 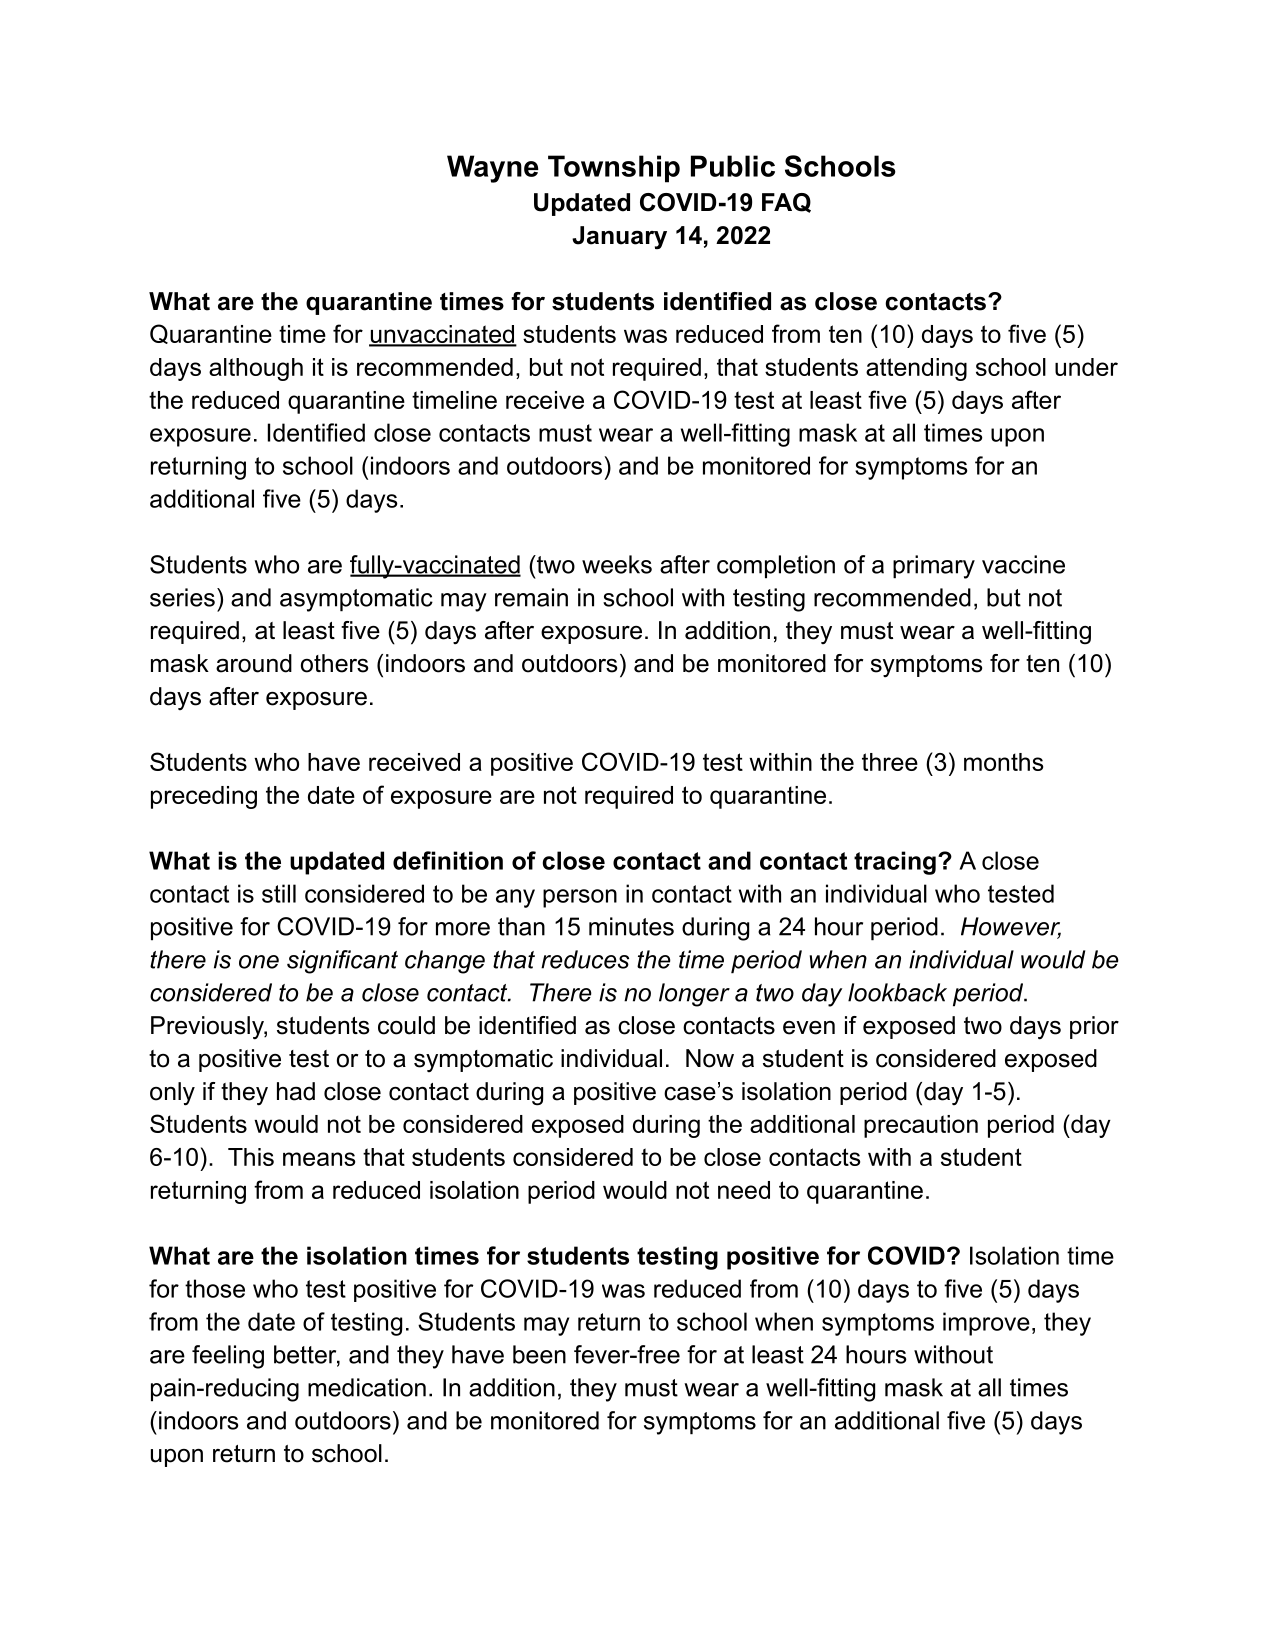 What do you see at coordinates (786, 203) in the page?
I see `FAQ` at bounding box center [786, 203].
